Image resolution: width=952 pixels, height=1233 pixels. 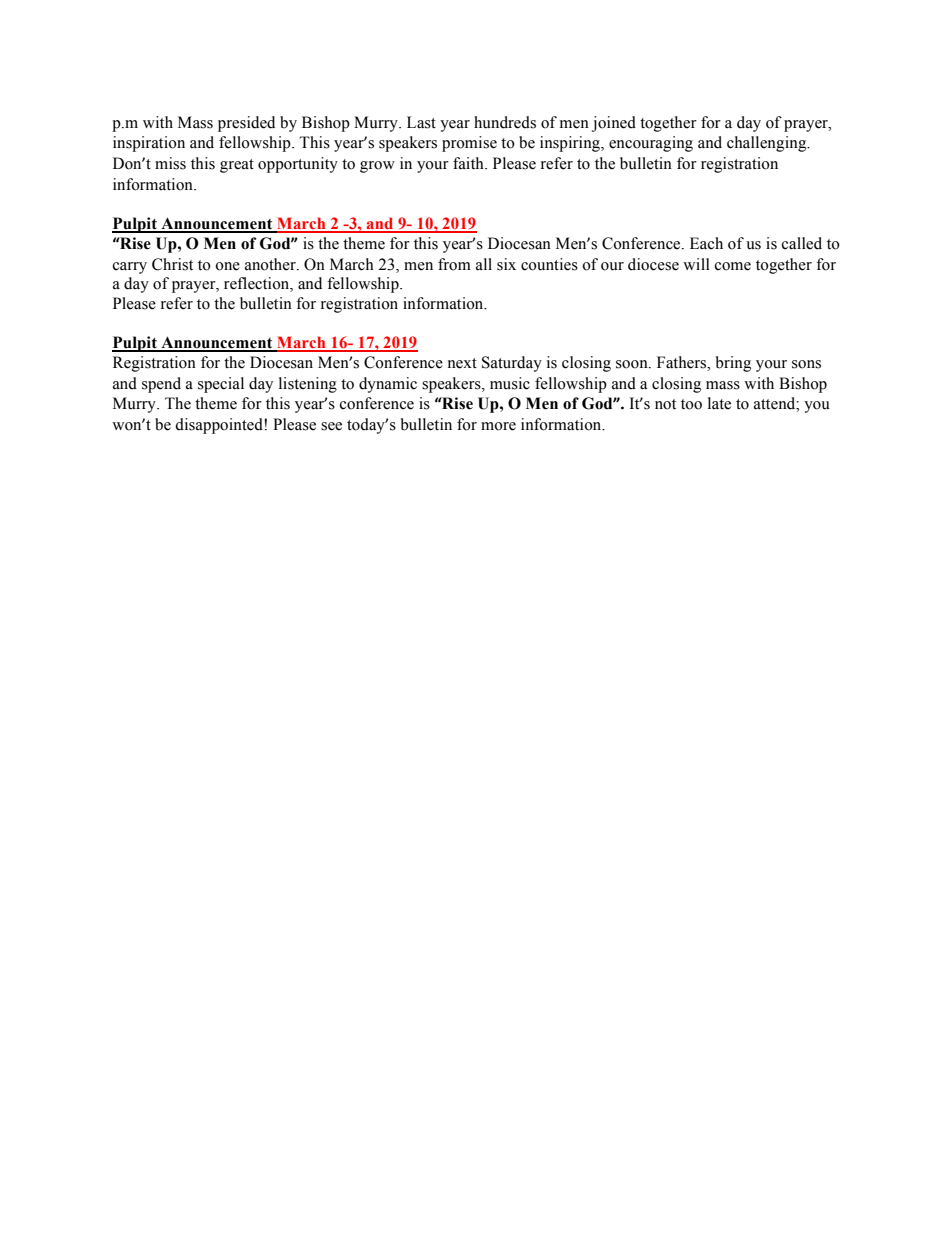 I want to click on six, so click(x=506, y=264).
